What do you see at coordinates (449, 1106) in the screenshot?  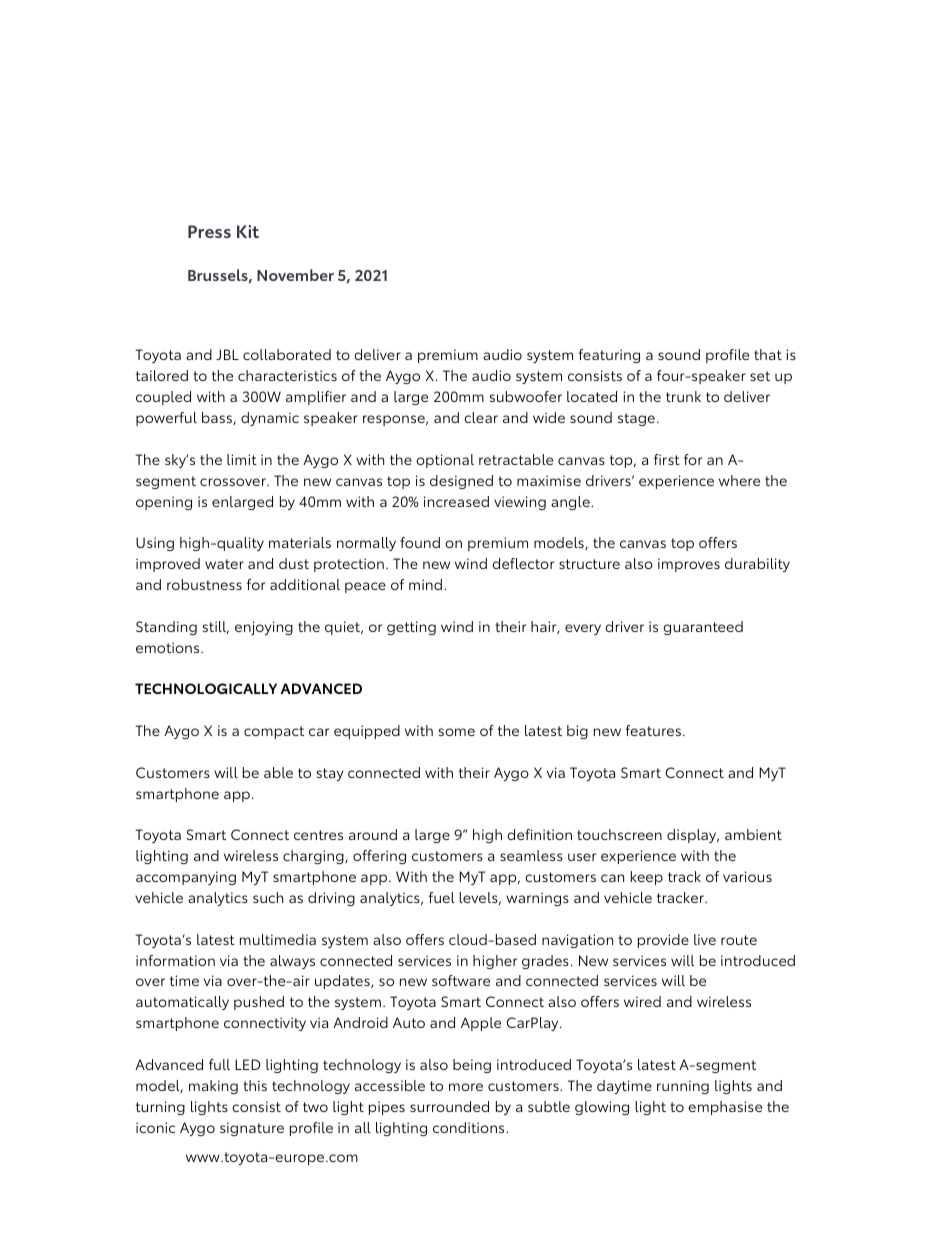 I see `surrounded` at bounding box center [449, 1106].
